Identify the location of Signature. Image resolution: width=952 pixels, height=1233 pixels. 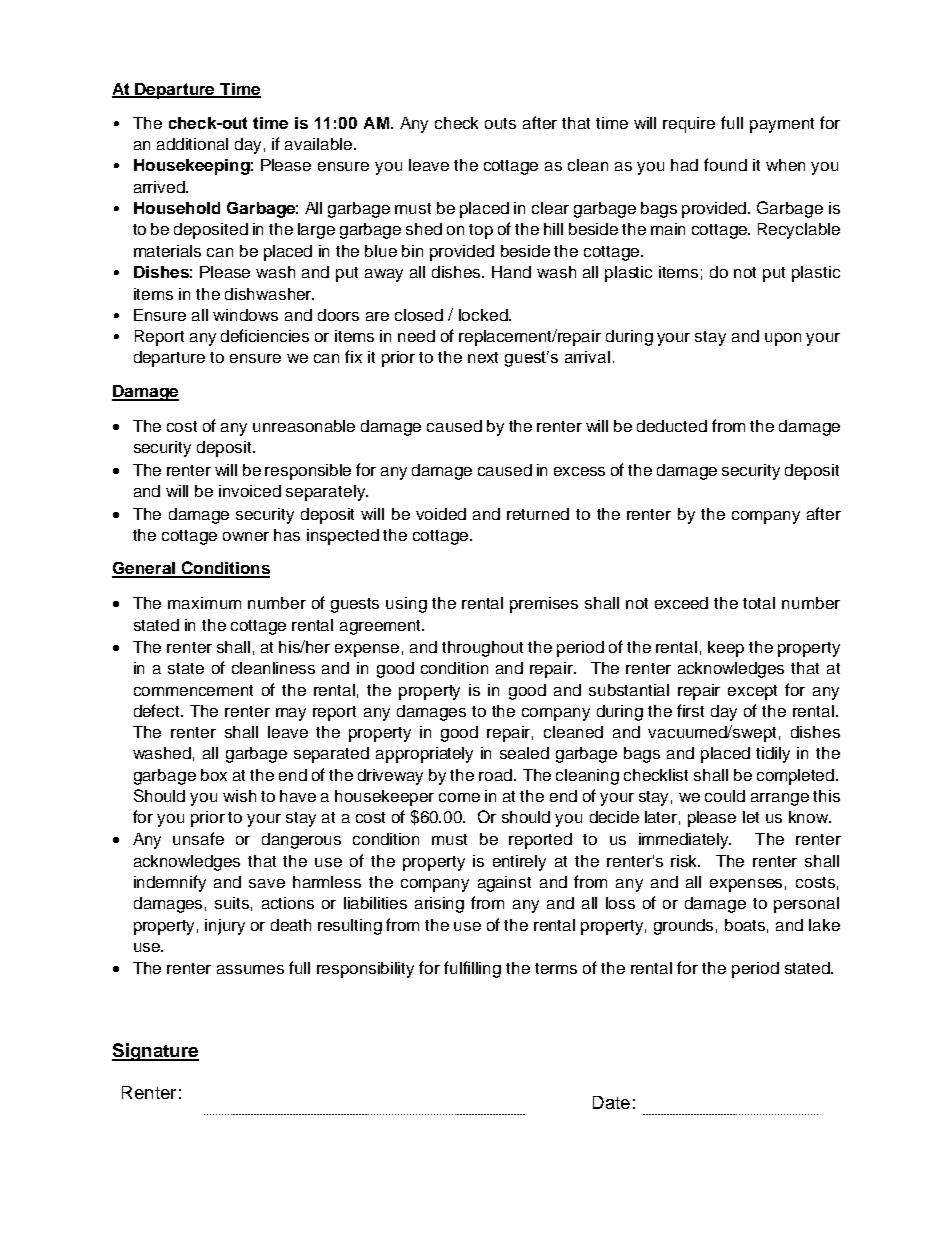
(155, 1052).
